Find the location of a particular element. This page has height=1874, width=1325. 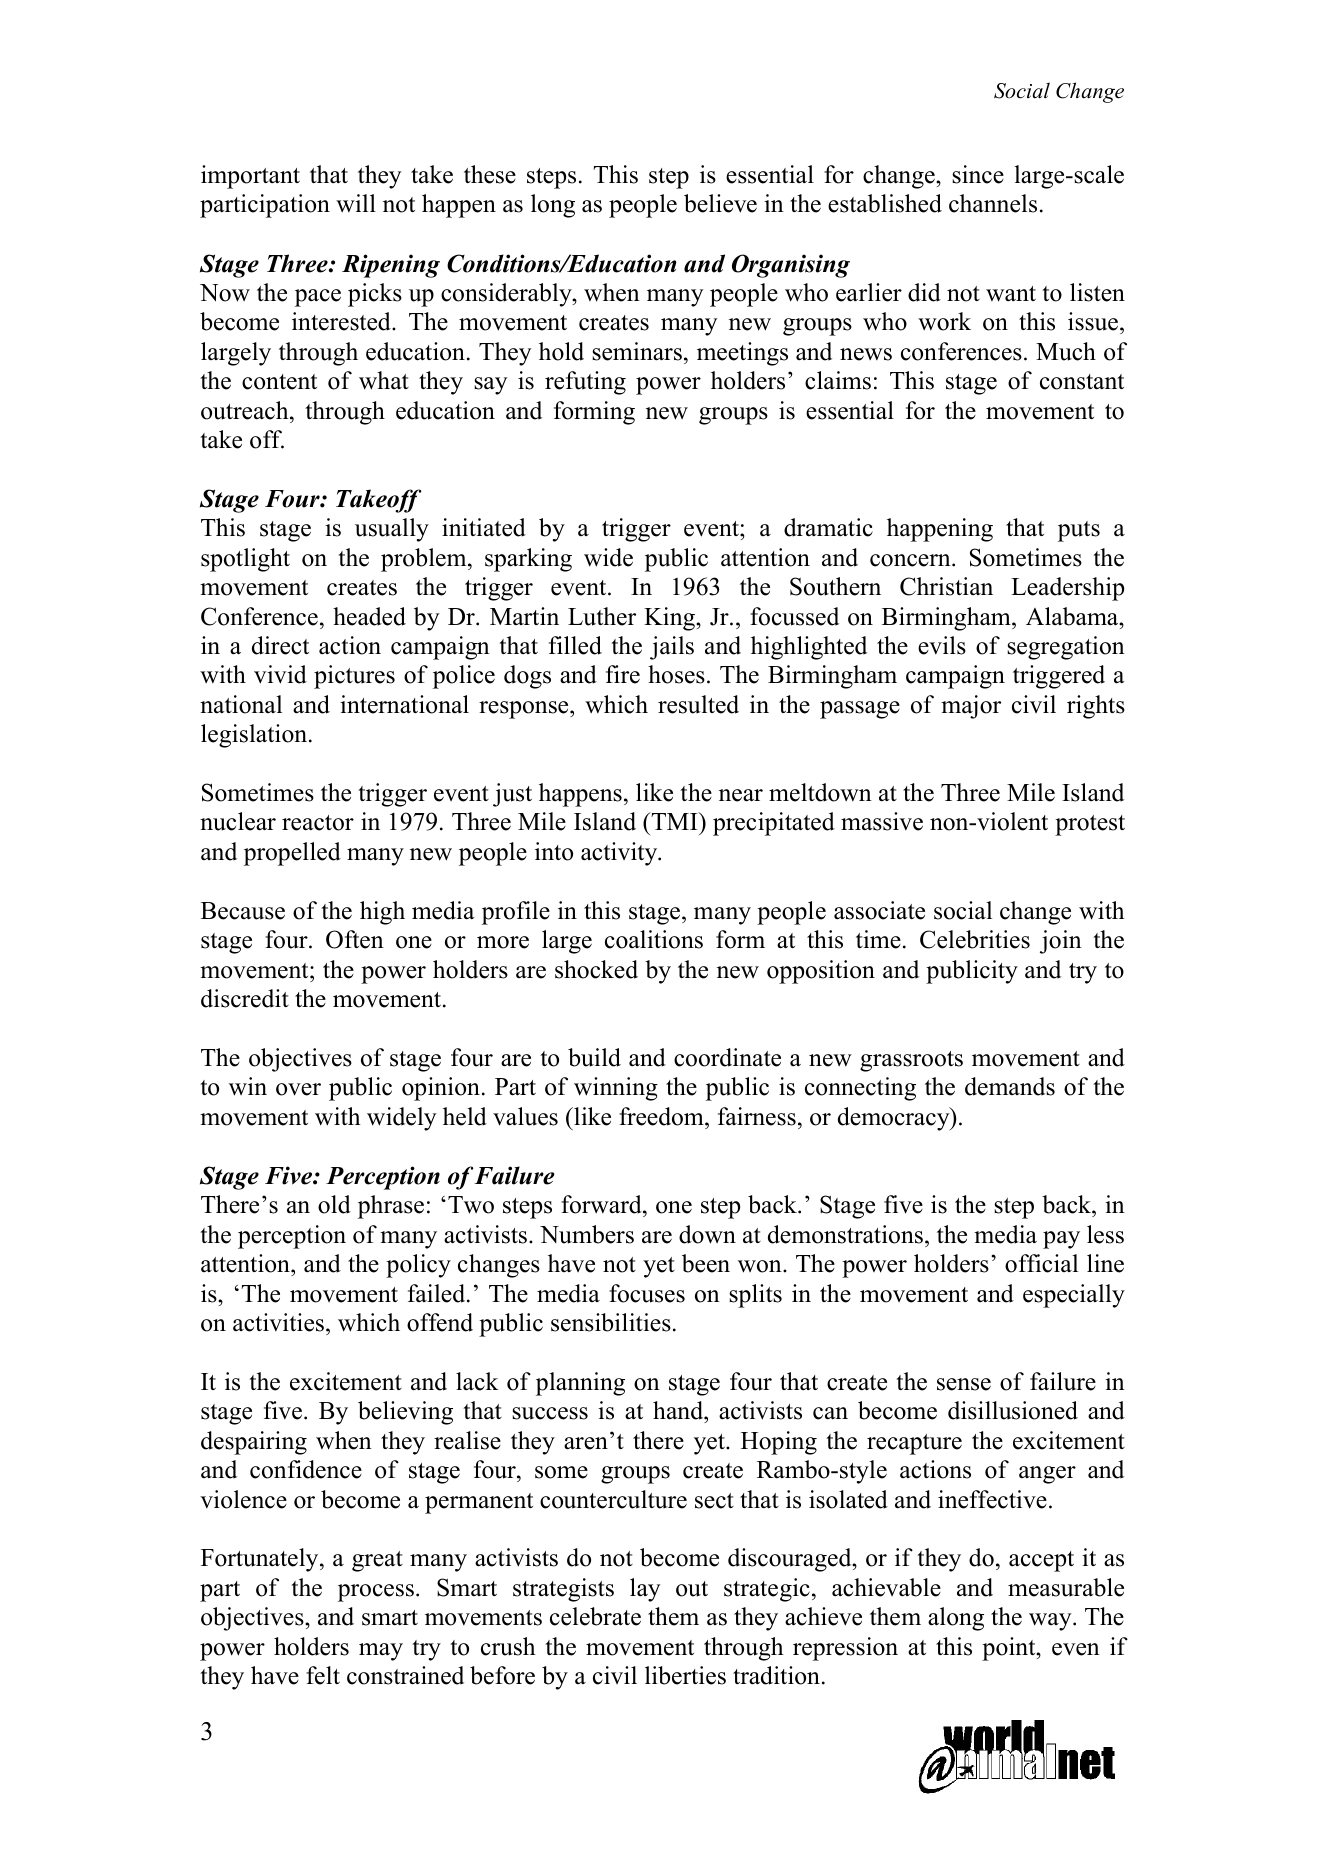

channels is located at coordinates (993, 203).
